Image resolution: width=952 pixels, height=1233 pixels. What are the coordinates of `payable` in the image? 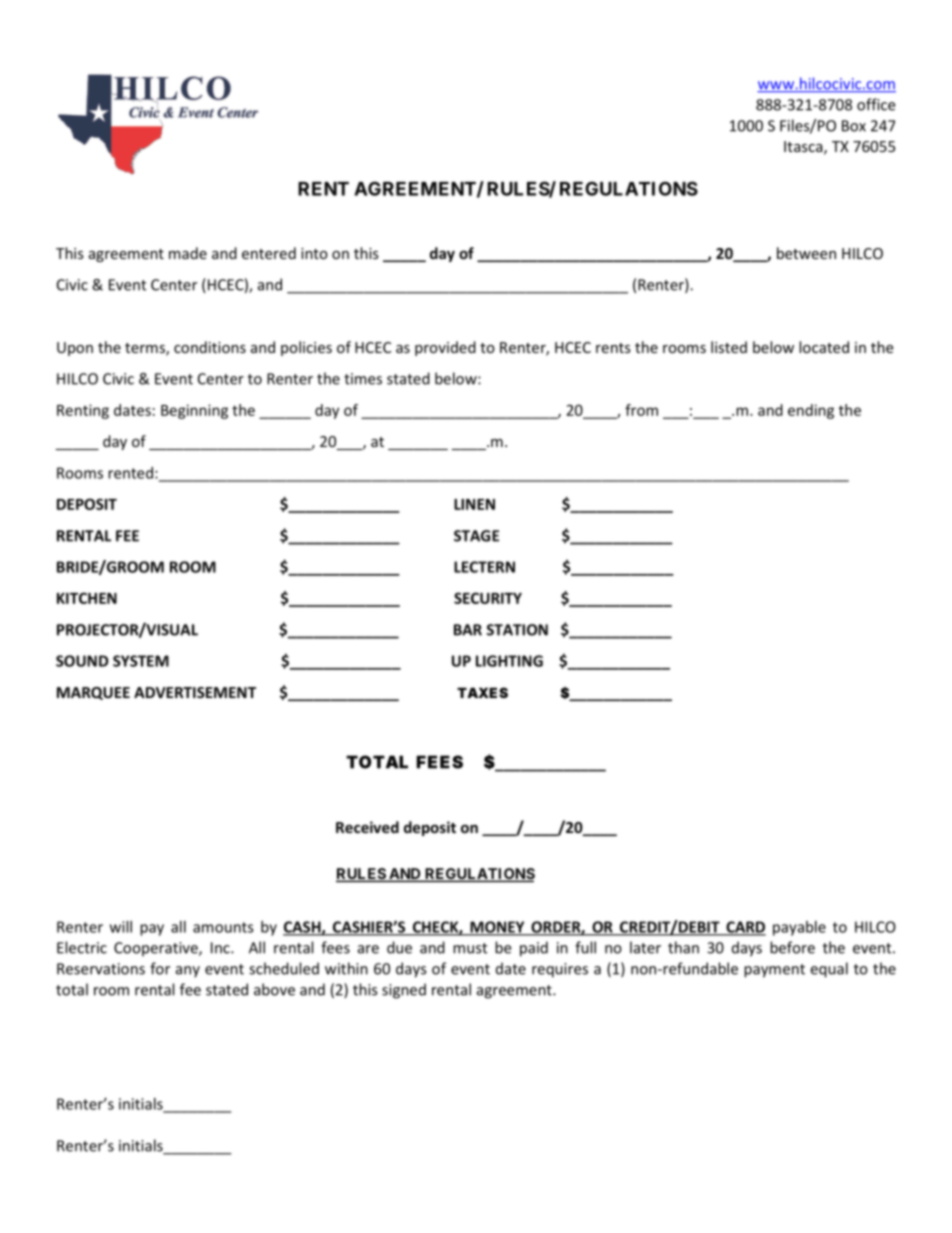 It's located at (799, 928).
